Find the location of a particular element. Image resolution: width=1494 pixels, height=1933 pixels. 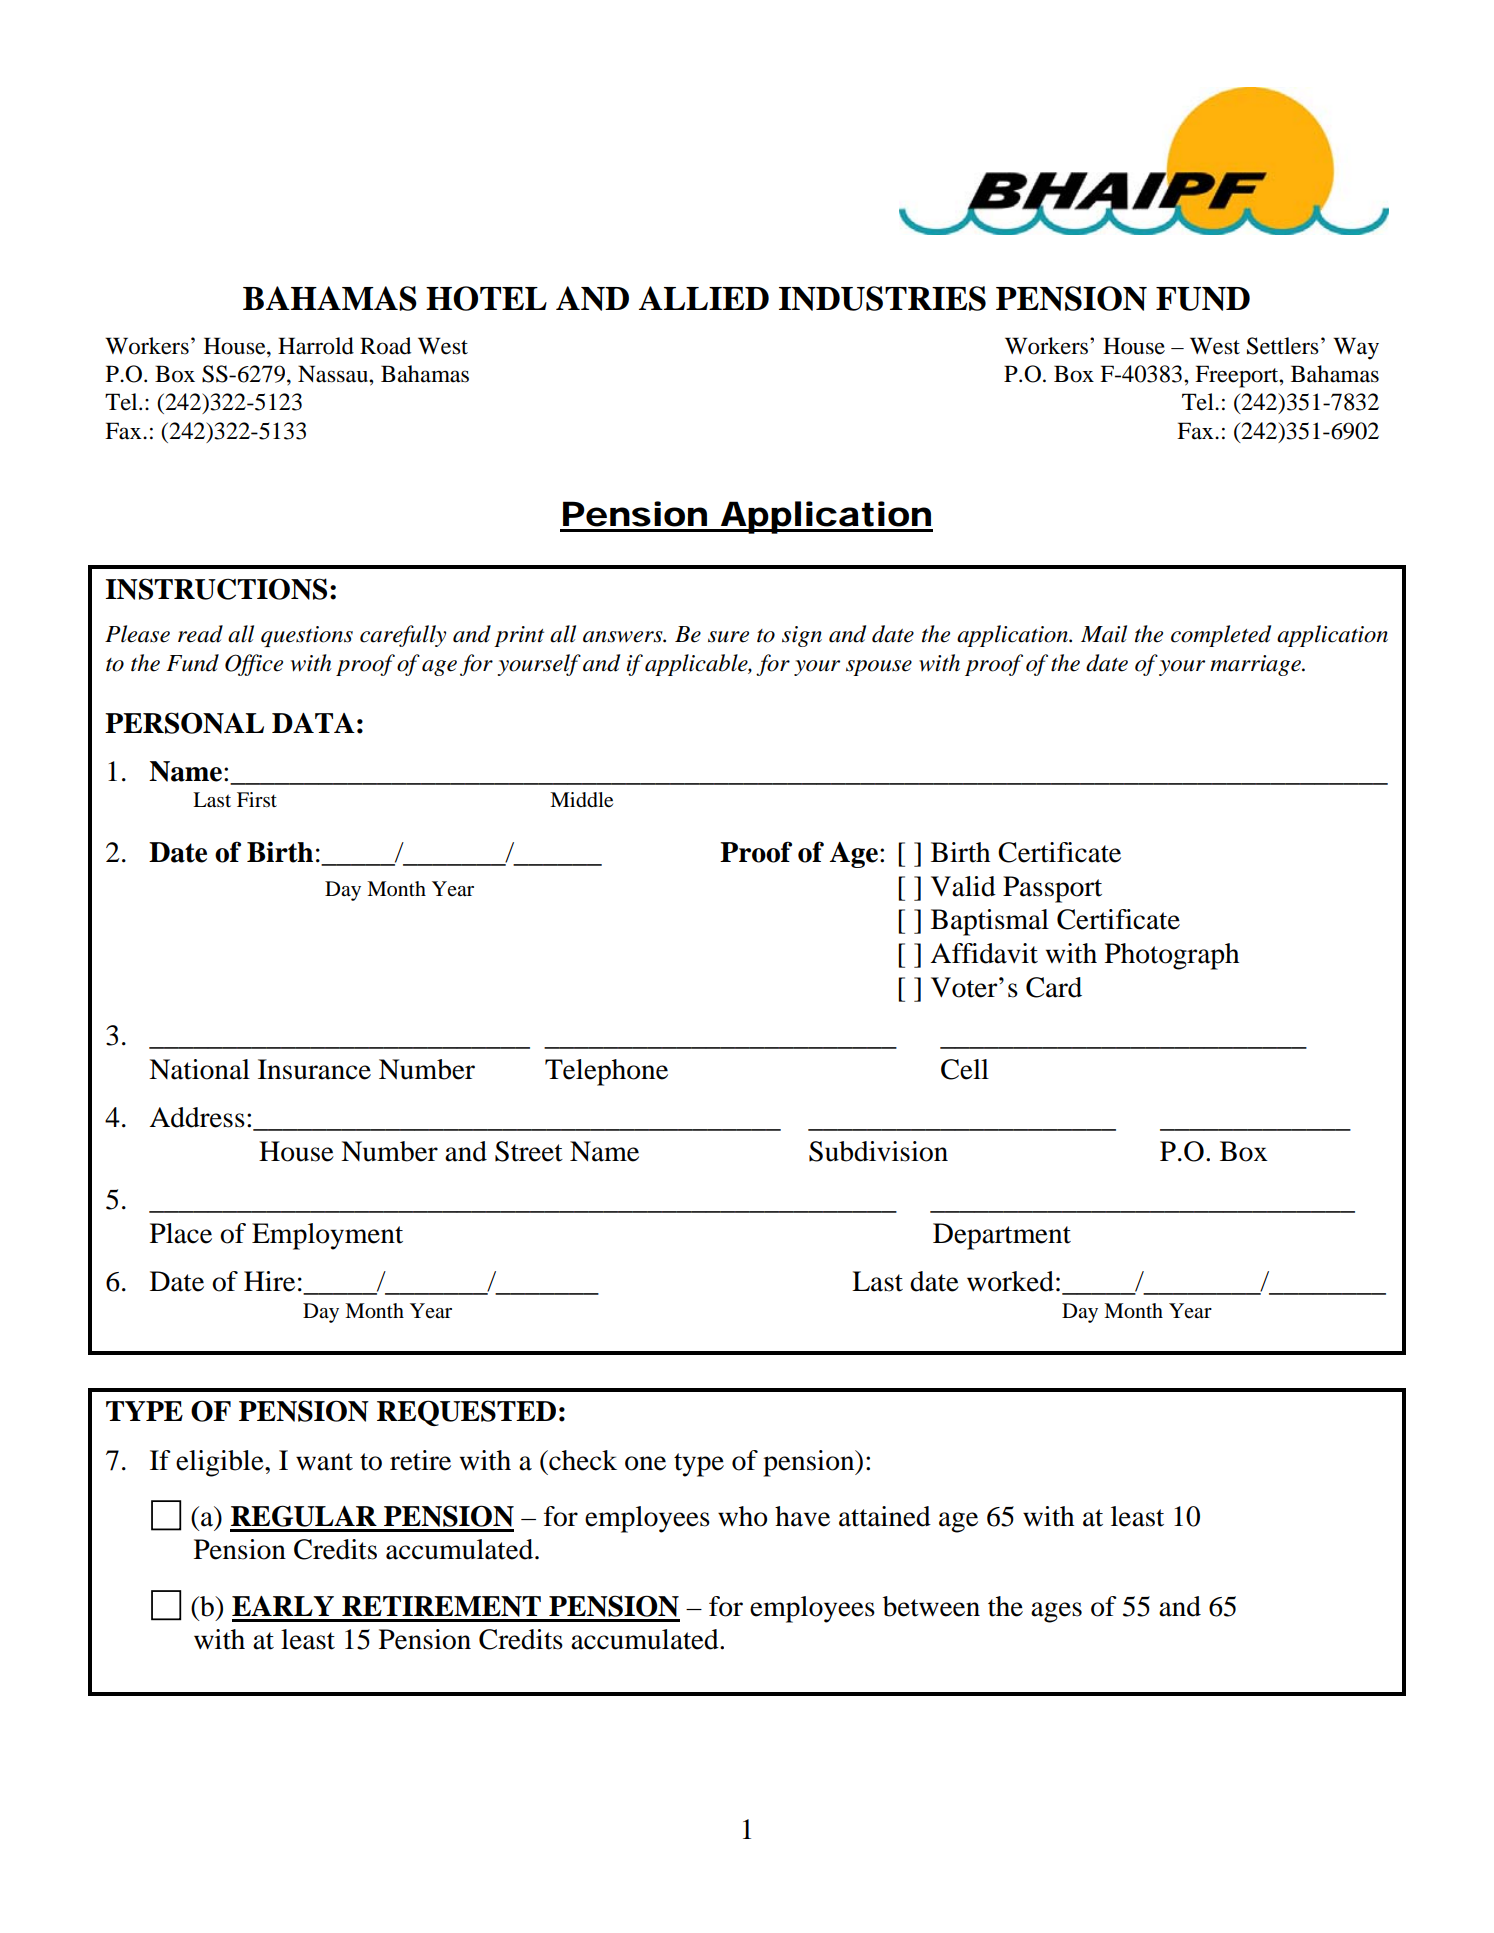

completed is located at coordinates (1221, 636).
